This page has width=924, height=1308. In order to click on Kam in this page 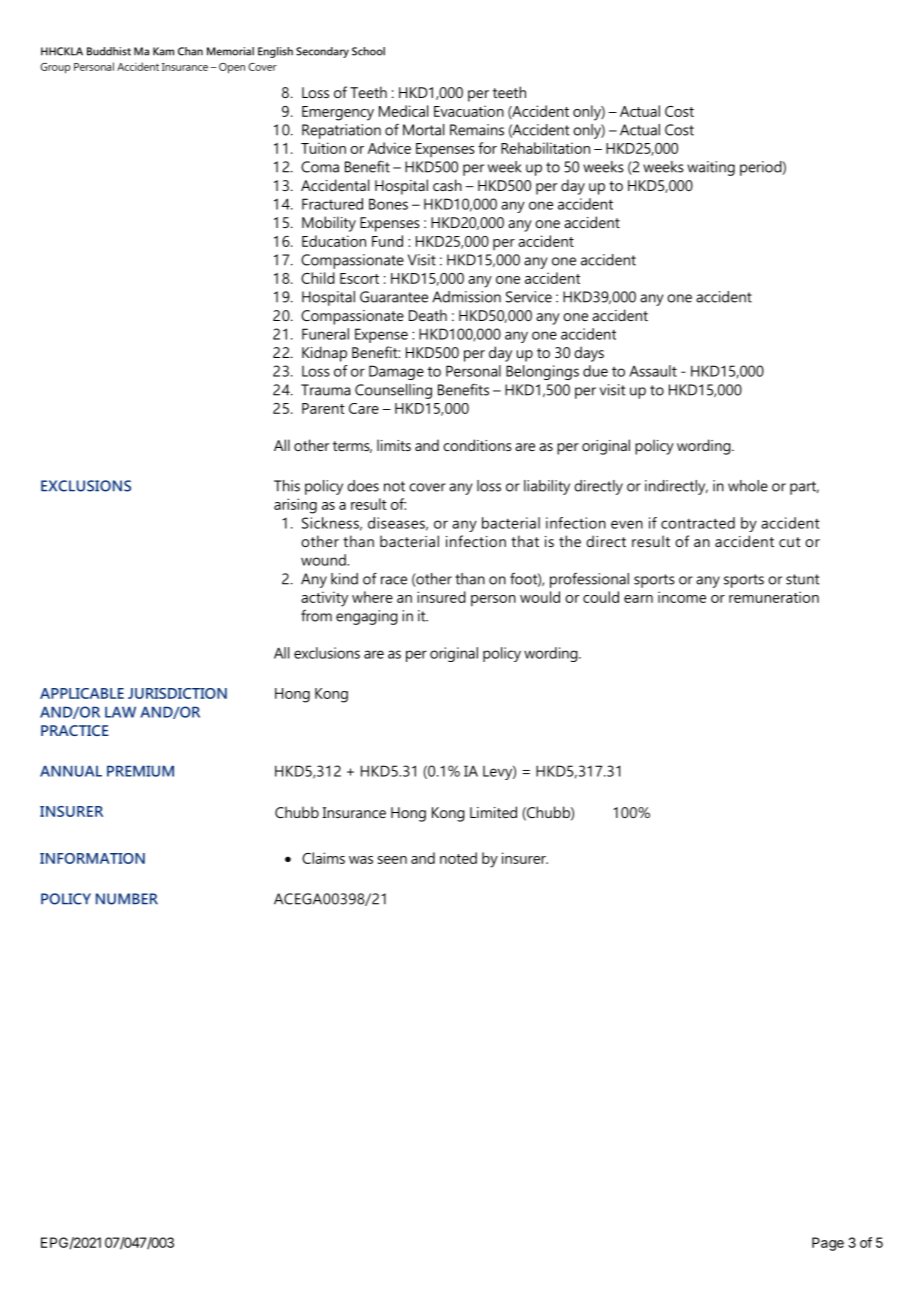, I will do `click(163, 51)`.
